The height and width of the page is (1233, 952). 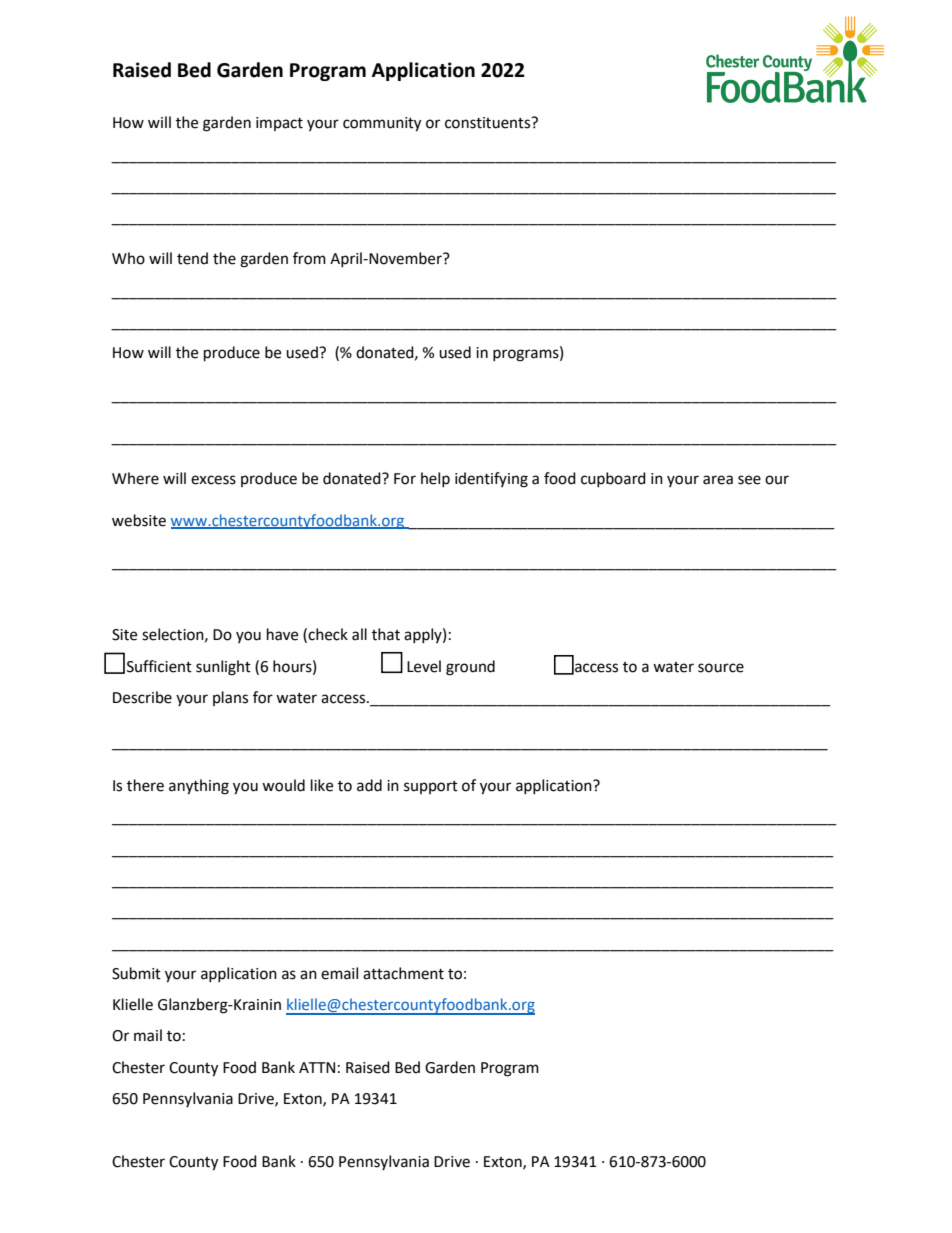 I want to click on constituents, so click(x=489, y=123).
